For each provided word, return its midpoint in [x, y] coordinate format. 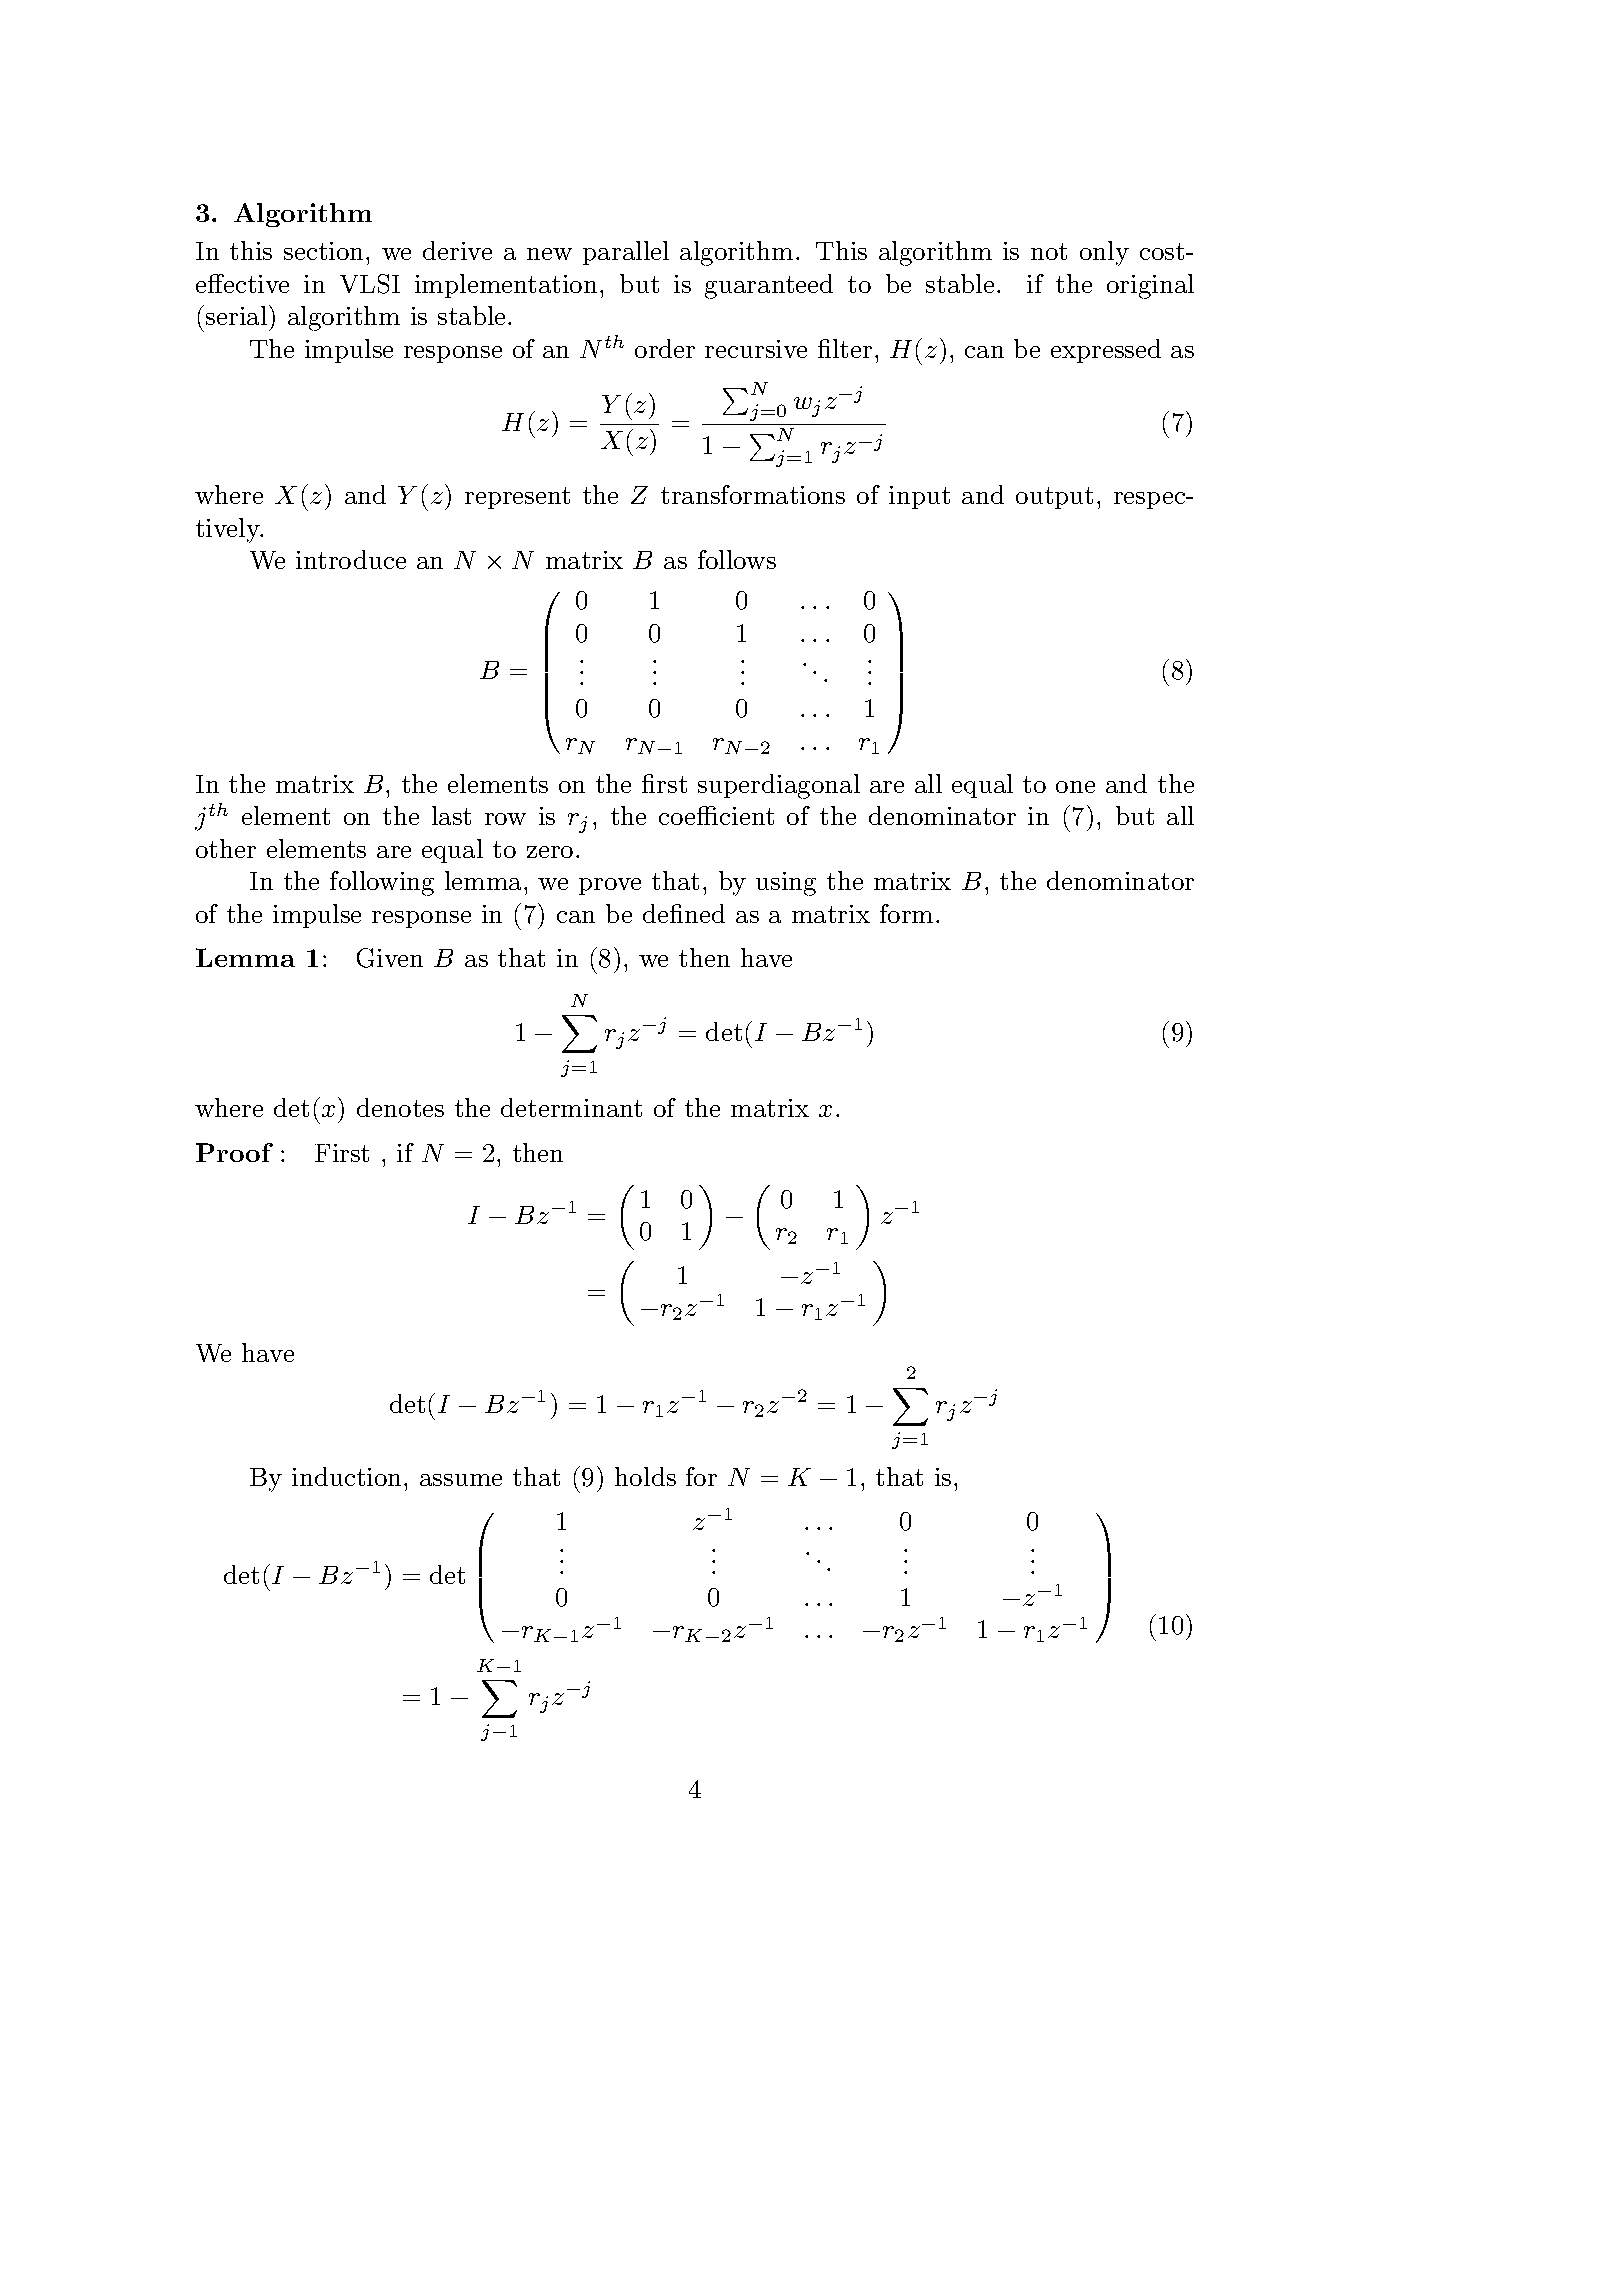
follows [737, 559]
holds [645, 1476]
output [1054, 498]
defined [684, 913]
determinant [571, 1107]
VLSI [370, 284]
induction [348, 1476]
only [1104, 253]
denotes [400, 1107]
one [1075, 787]
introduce [351, 559]
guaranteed [769, 286]
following [382, 883]
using [786, 884]
